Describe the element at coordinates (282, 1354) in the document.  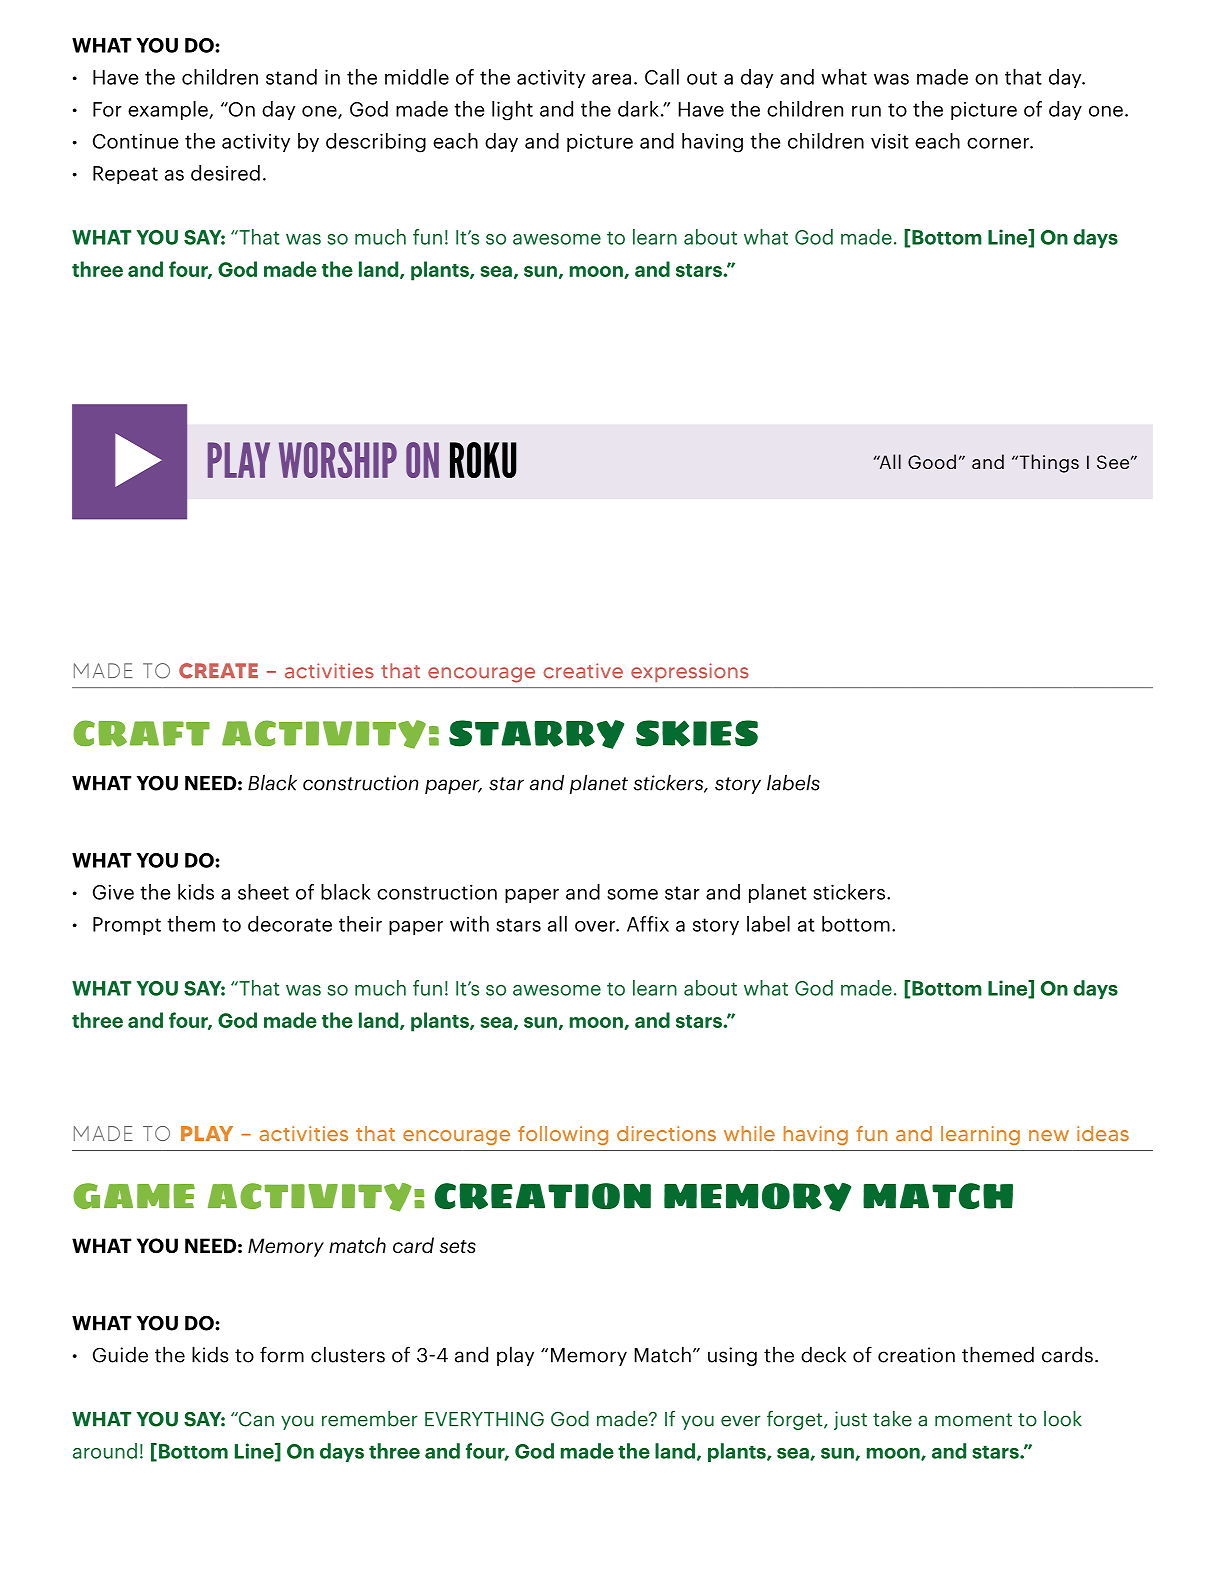
I see `form` at that location.
